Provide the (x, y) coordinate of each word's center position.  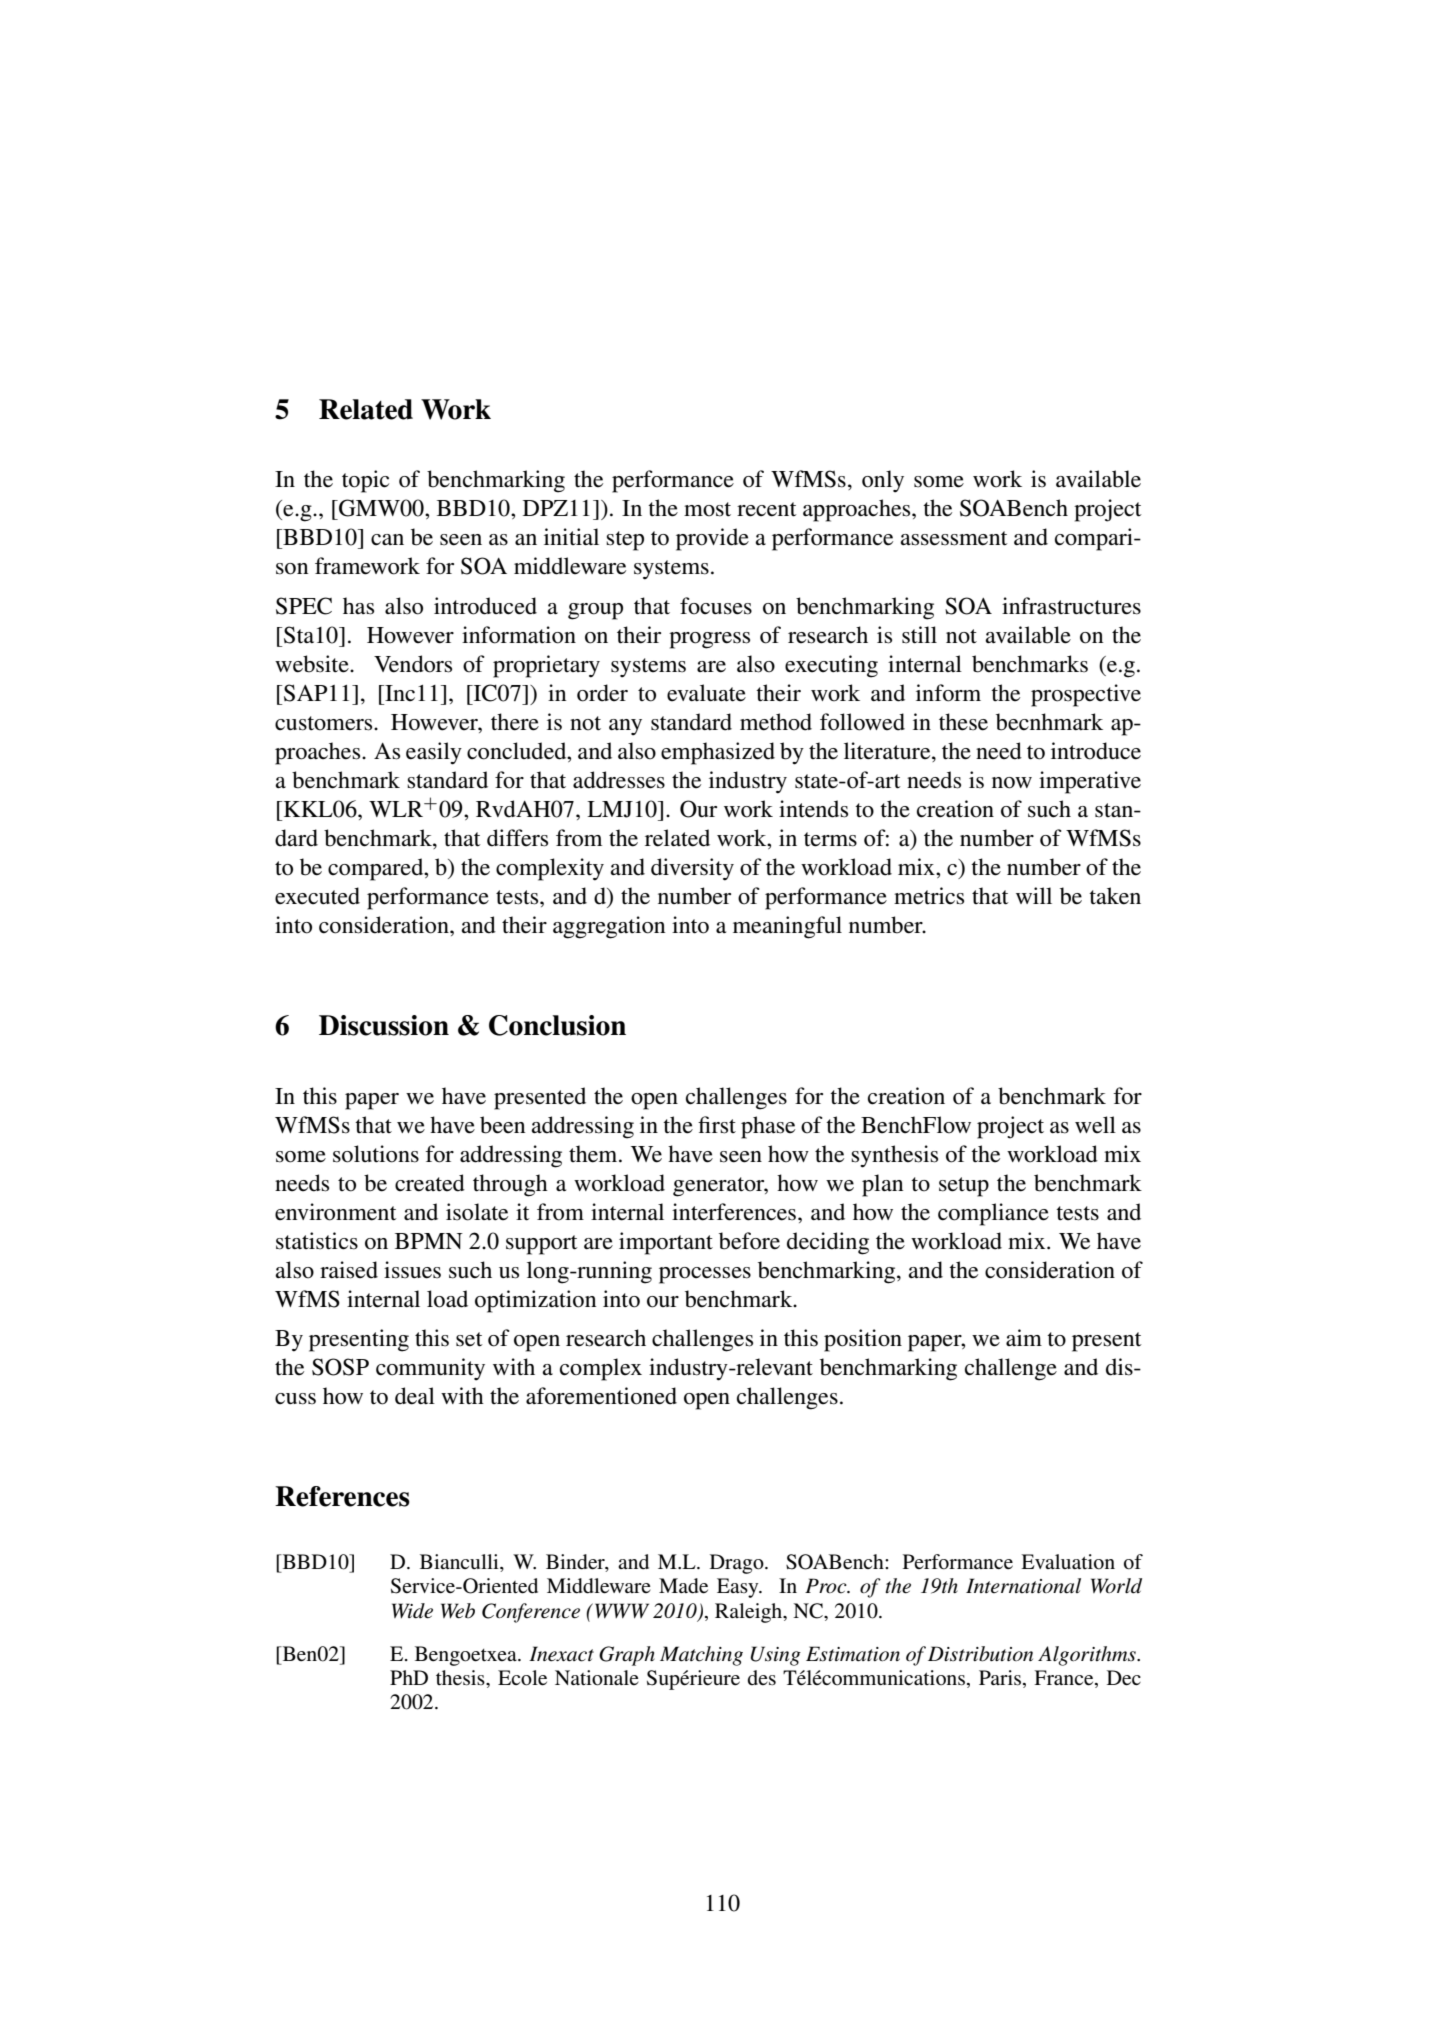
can (387, 539)
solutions (376, 1154)
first (717, 1125)
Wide (412, 1611)
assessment (954, 538)
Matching (701, 1656)
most (707, 509)
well (1095, 1124)
